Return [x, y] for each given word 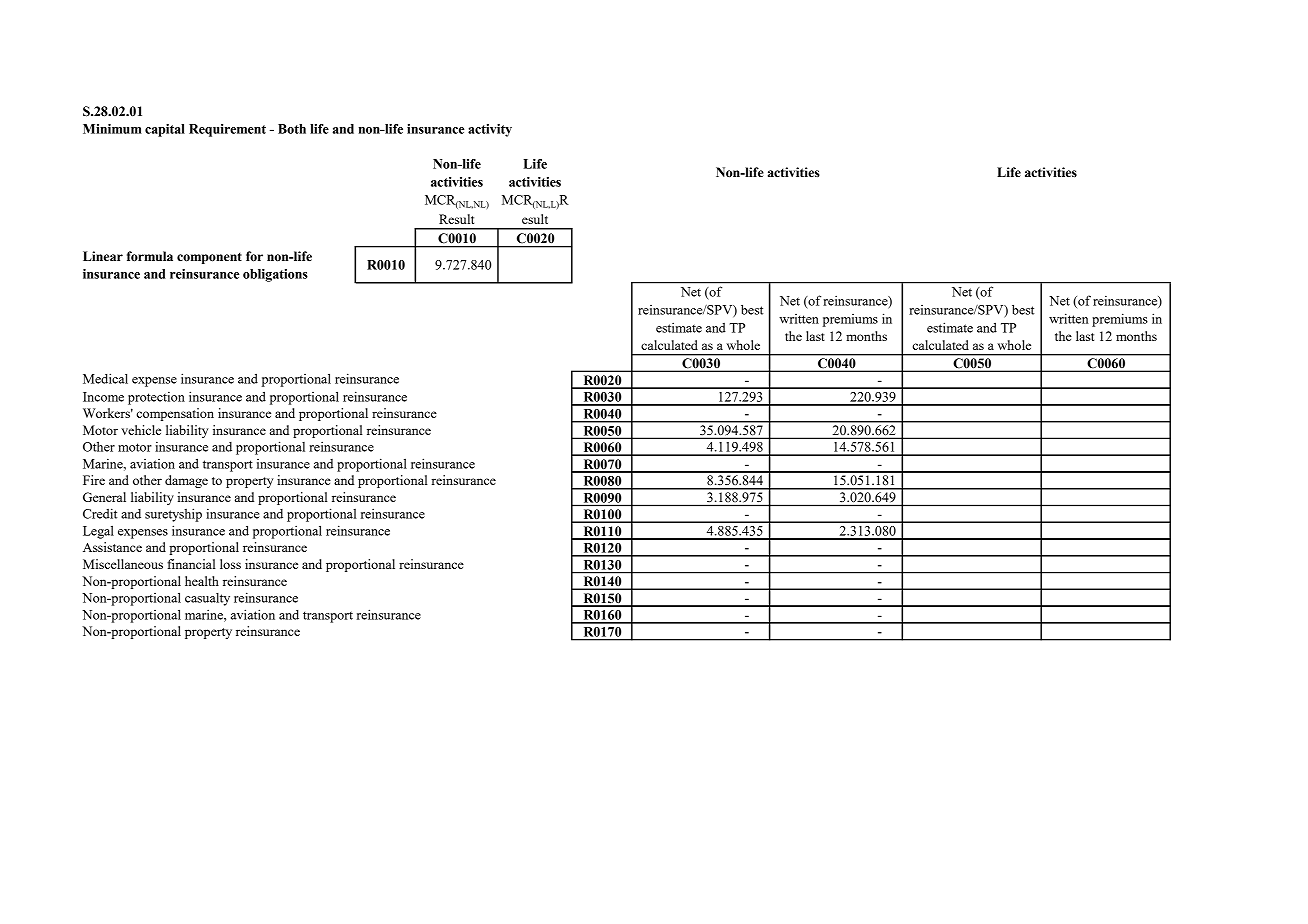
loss [230, 564]
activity [490, 130]
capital [165, 130]
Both [292, 129]
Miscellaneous [123, 564]
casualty [207, 599]
